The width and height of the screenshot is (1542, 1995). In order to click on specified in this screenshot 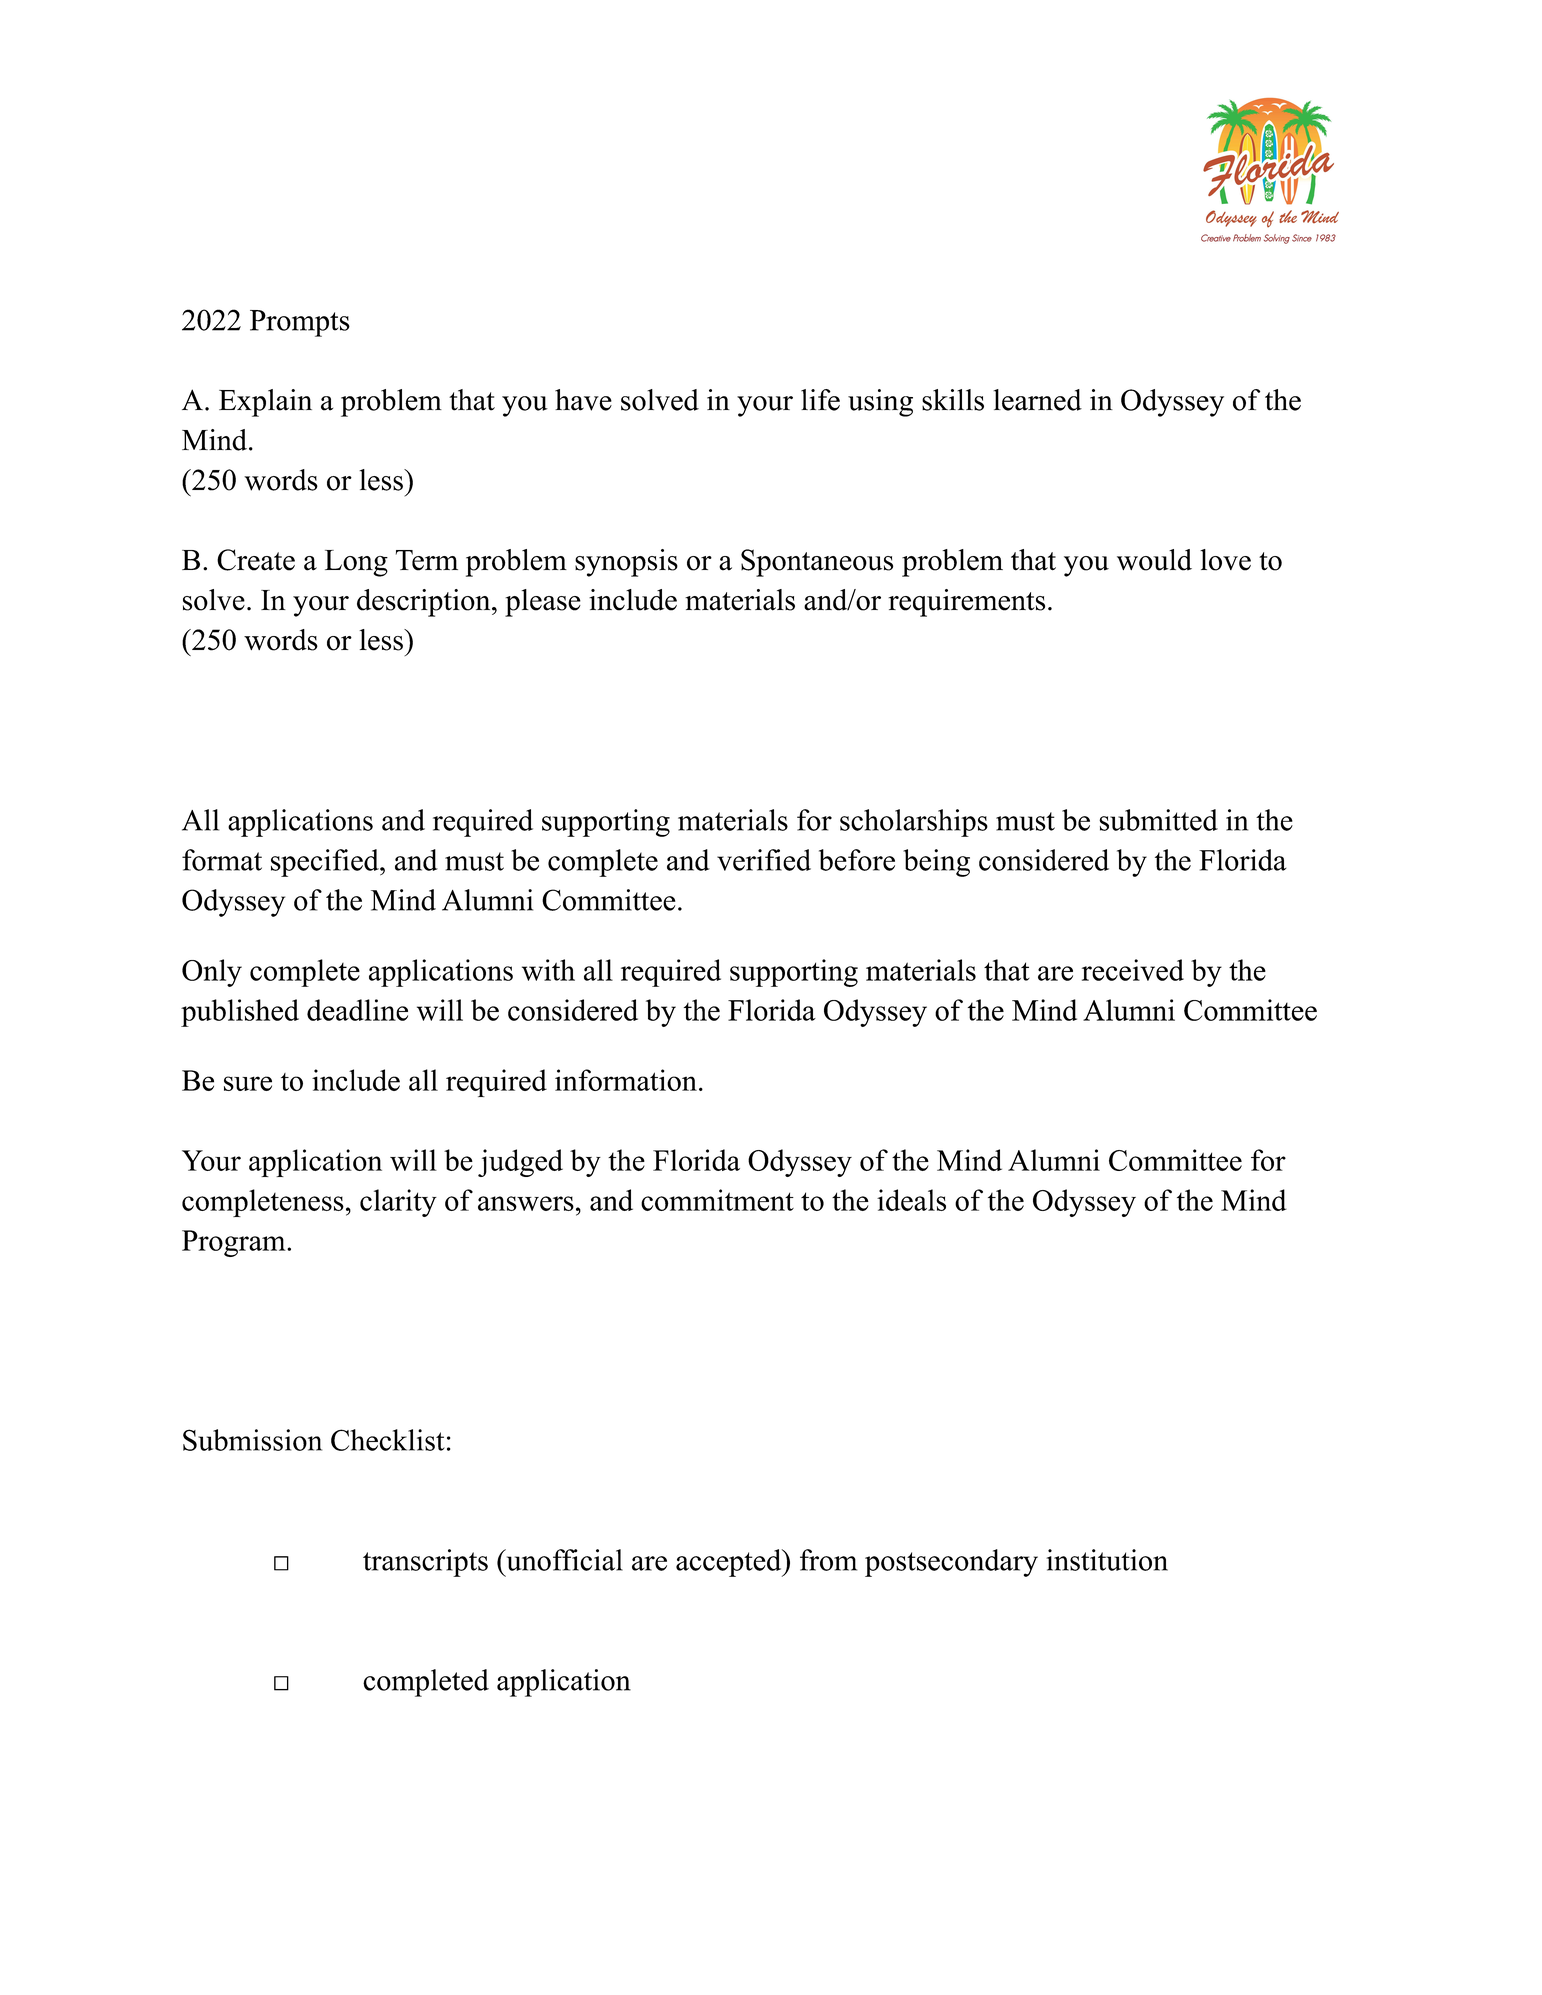, I will do `click(326, 863)`.
